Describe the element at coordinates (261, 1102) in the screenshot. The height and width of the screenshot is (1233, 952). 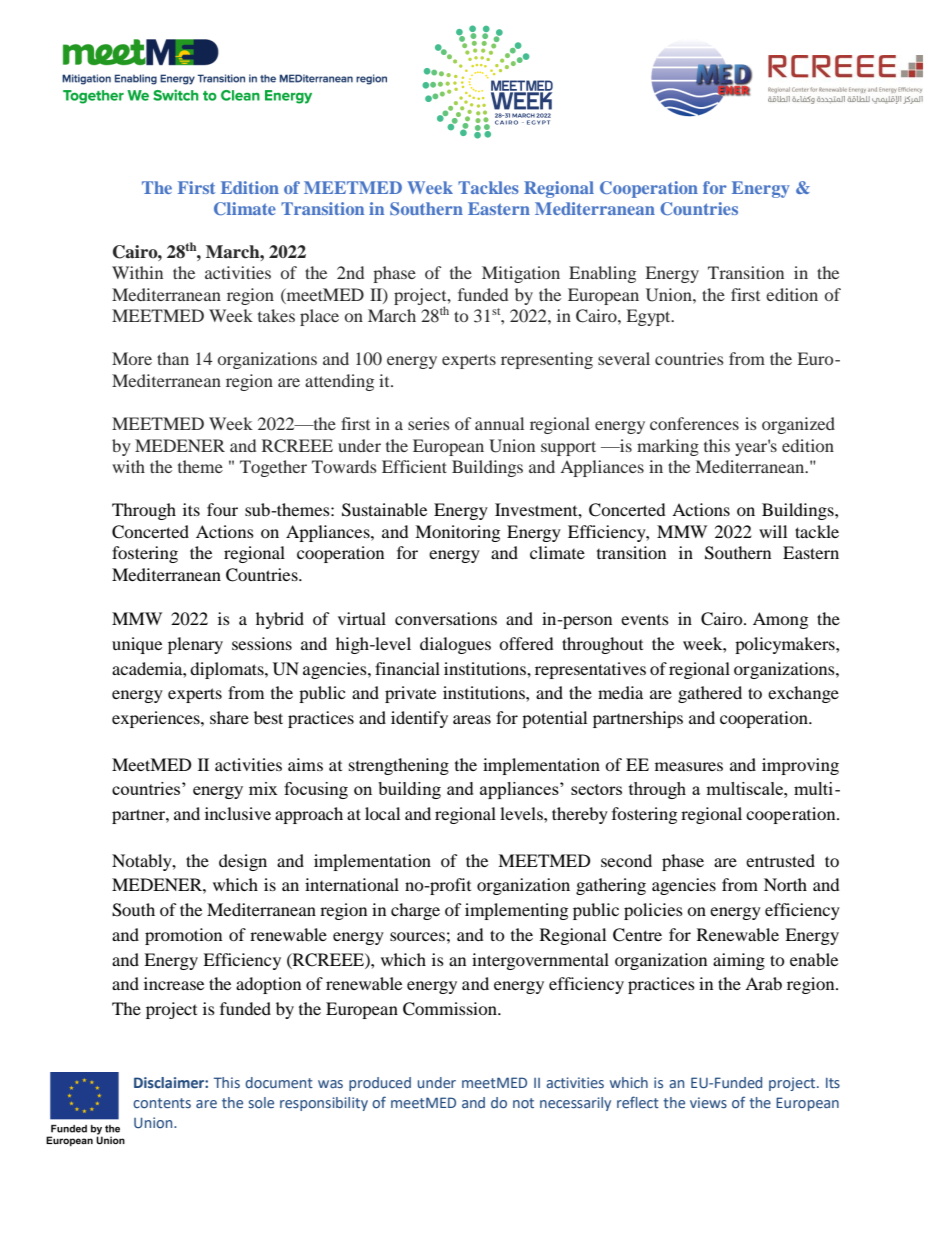
I see `sole` at that location.
